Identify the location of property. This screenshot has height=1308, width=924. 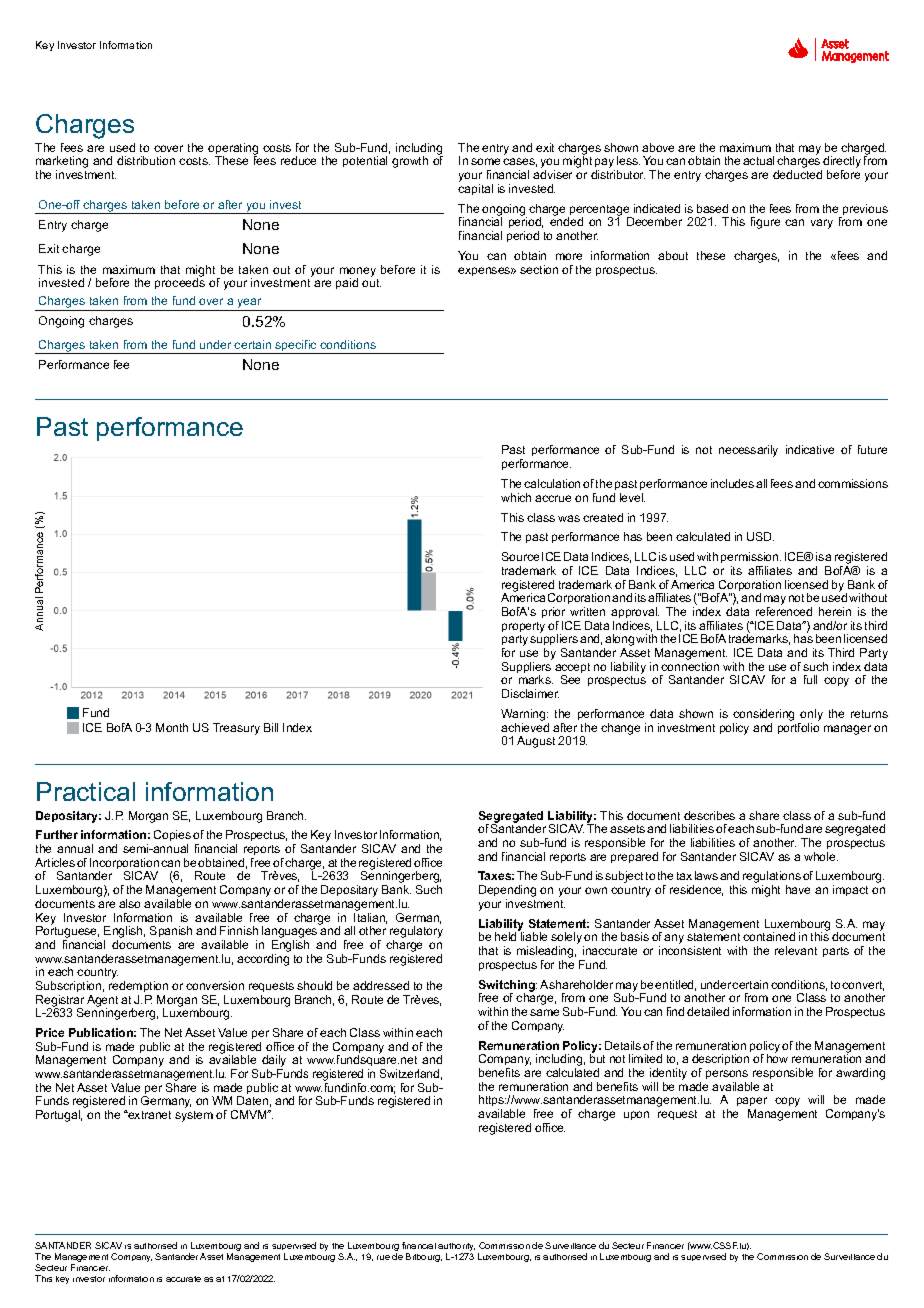
(523, 627).
